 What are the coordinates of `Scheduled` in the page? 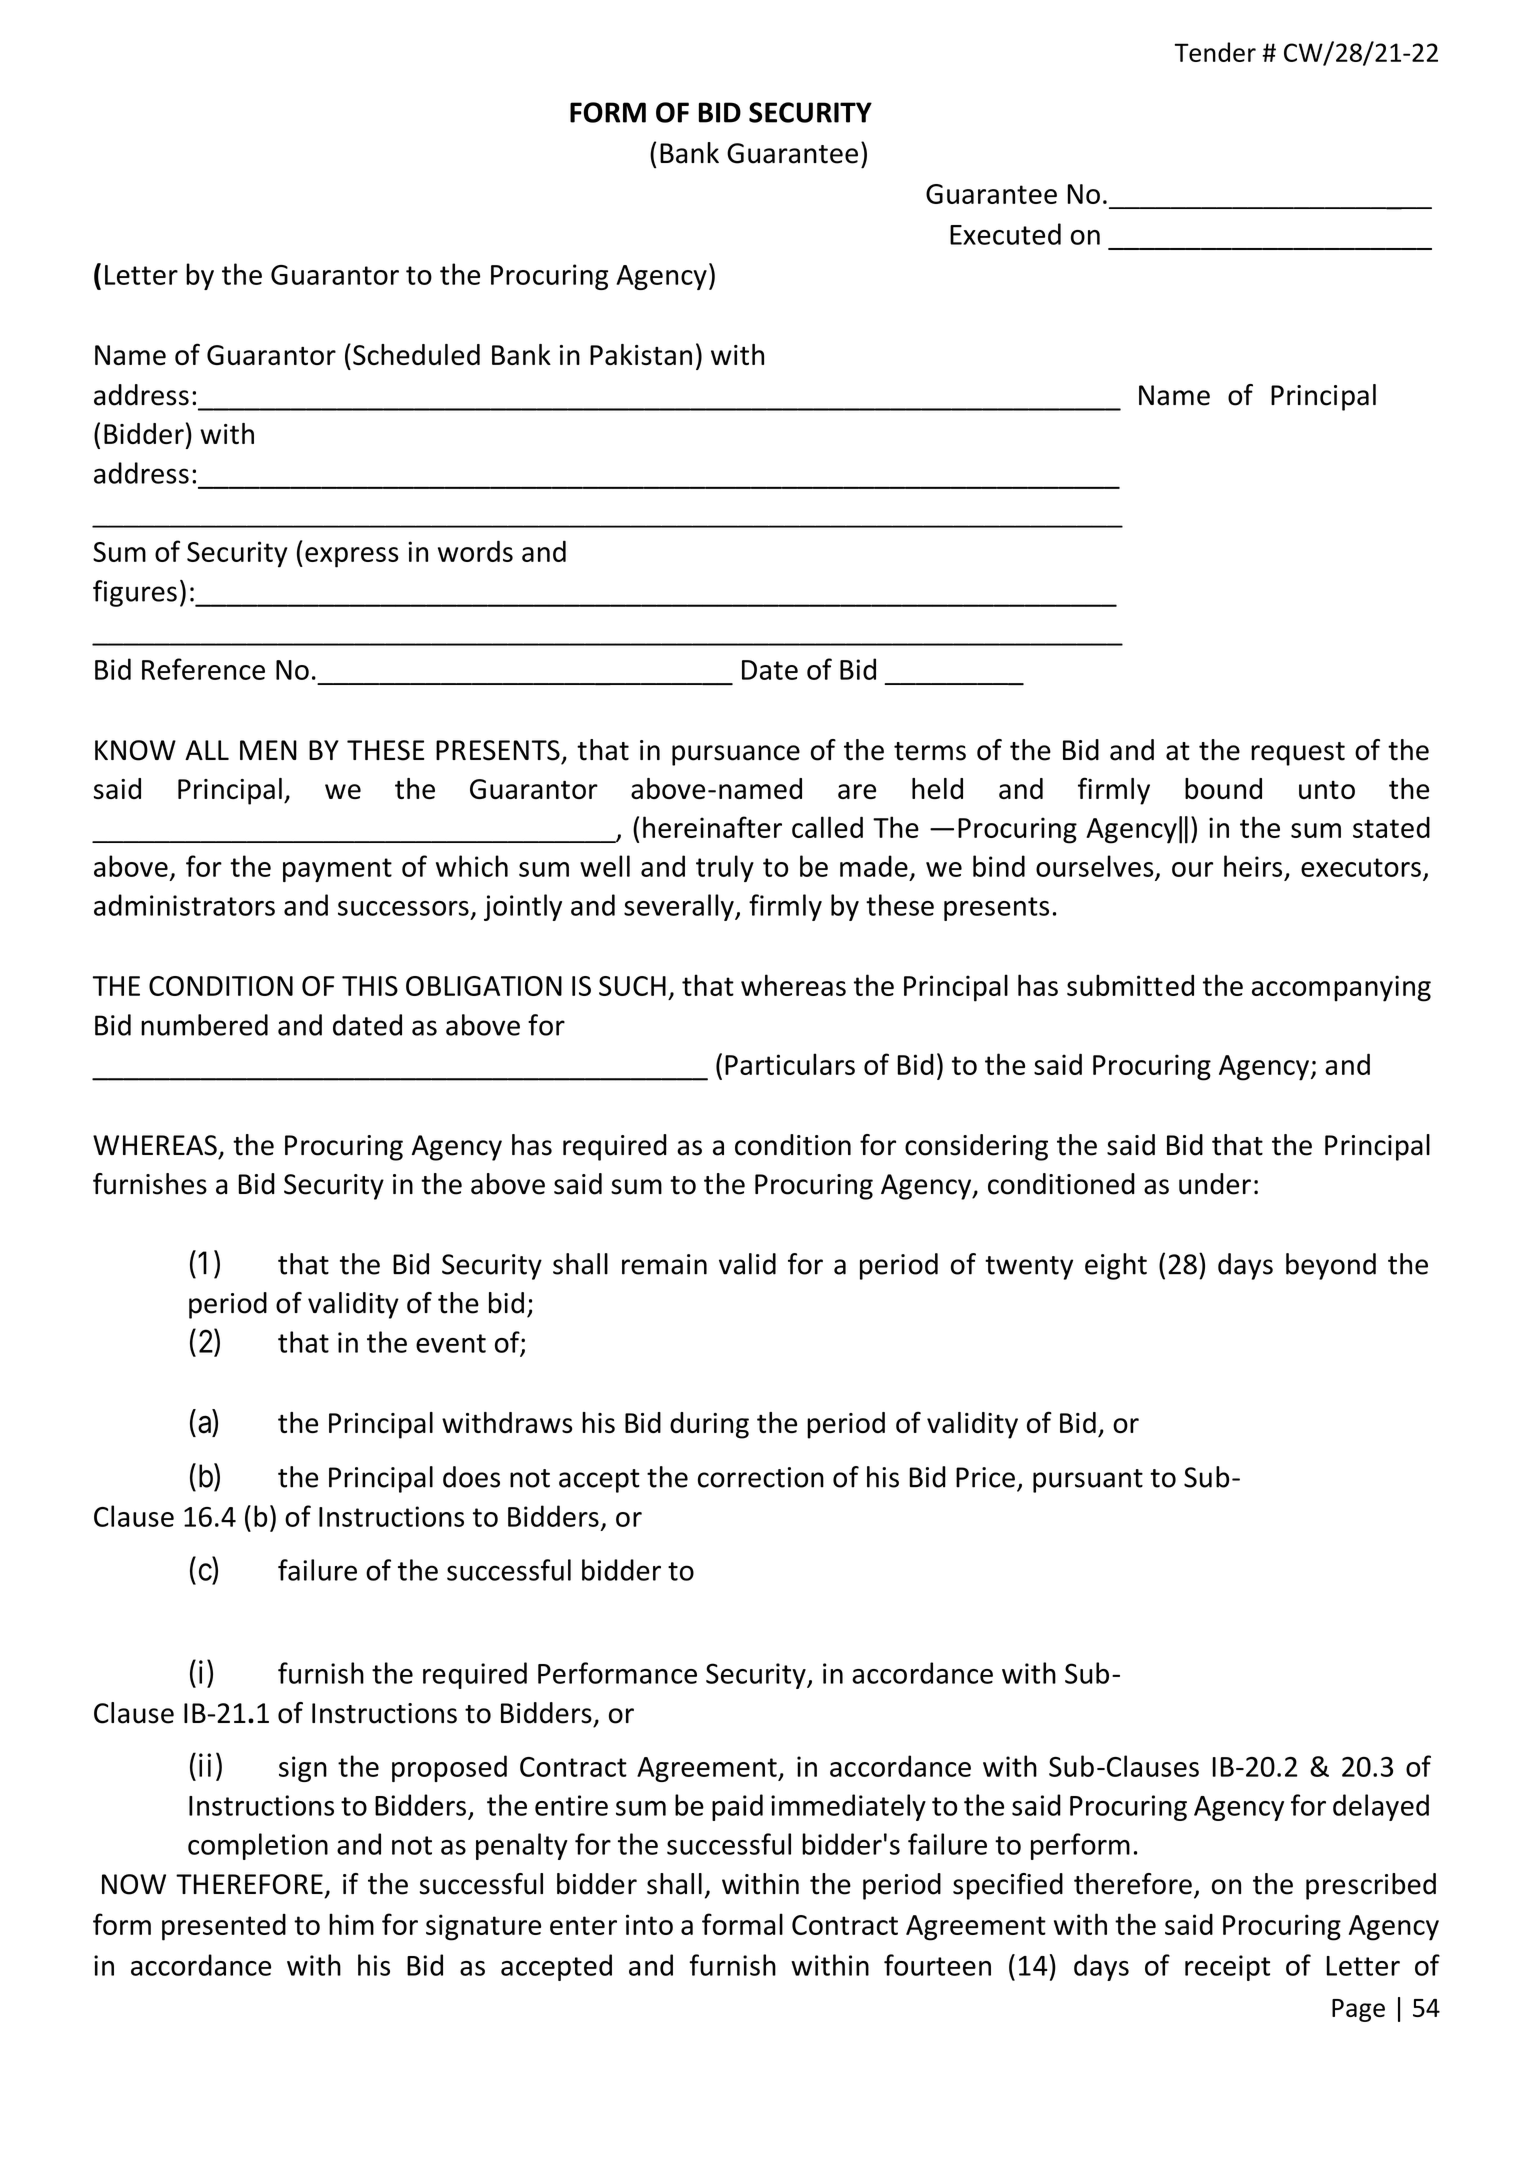 It's located at (416, 355).
